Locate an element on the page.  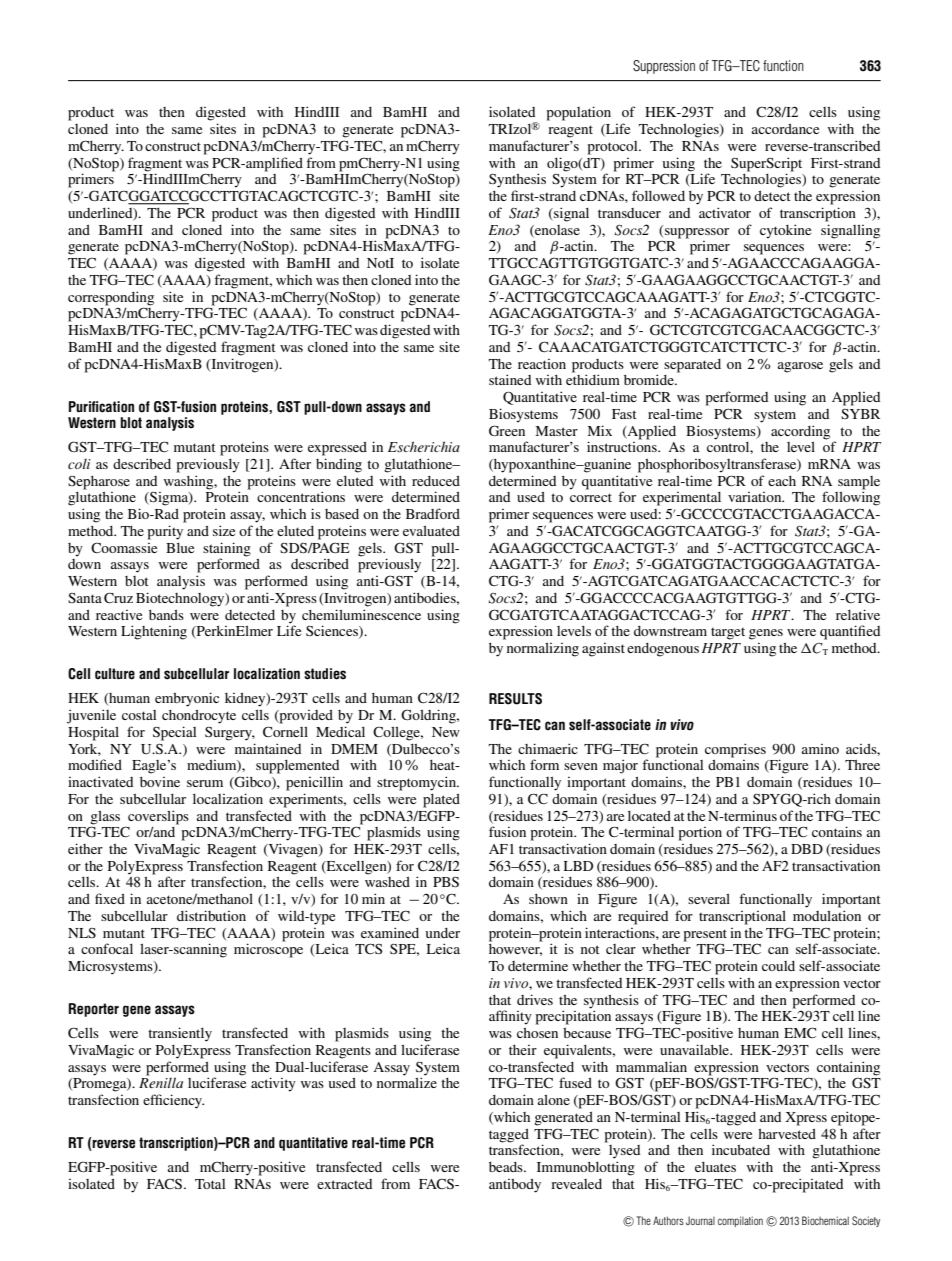
beads is located at coordinates (507, 1167).
